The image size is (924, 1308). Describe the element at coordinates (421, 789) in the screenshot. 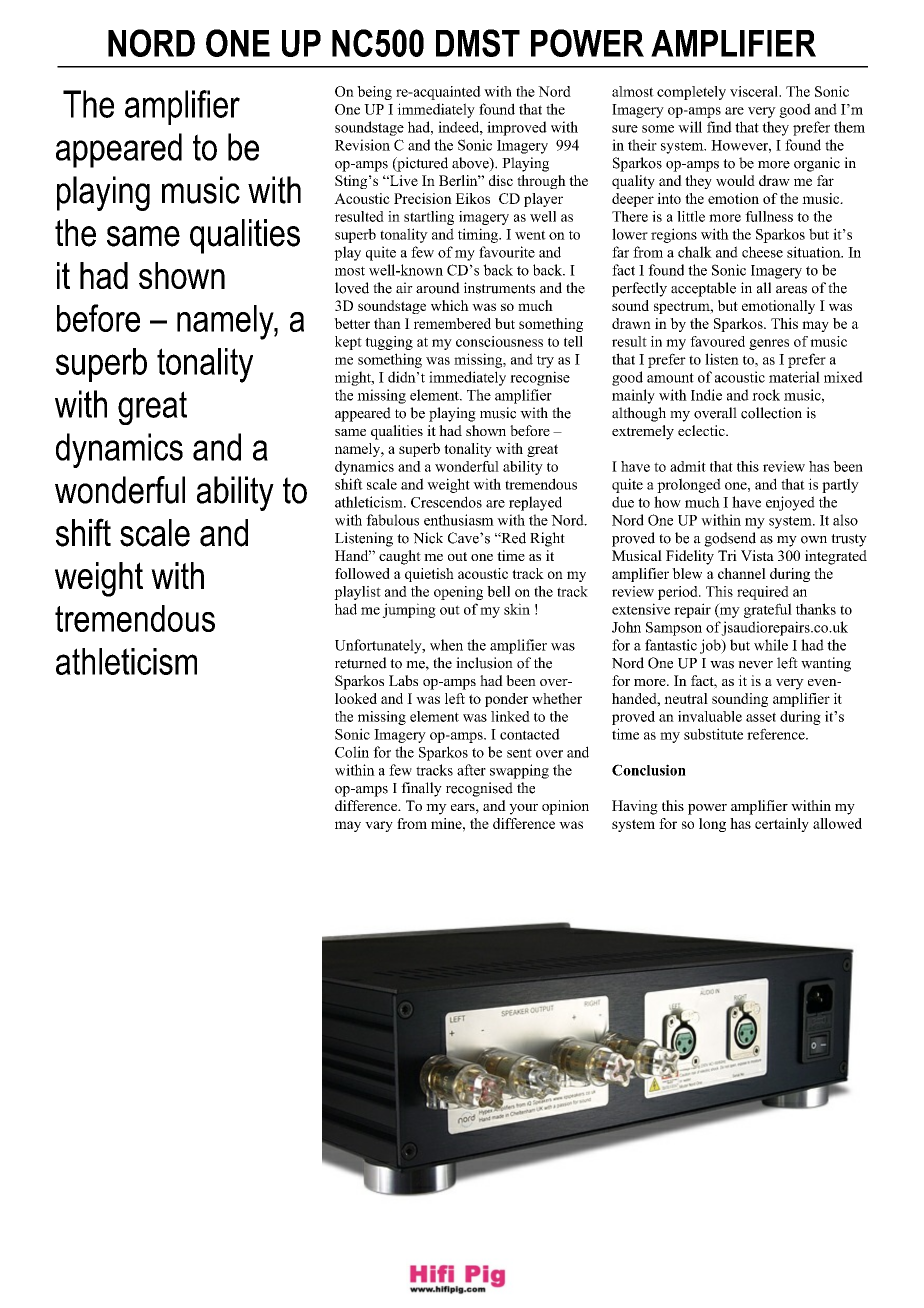

I see `finally` at that location.
